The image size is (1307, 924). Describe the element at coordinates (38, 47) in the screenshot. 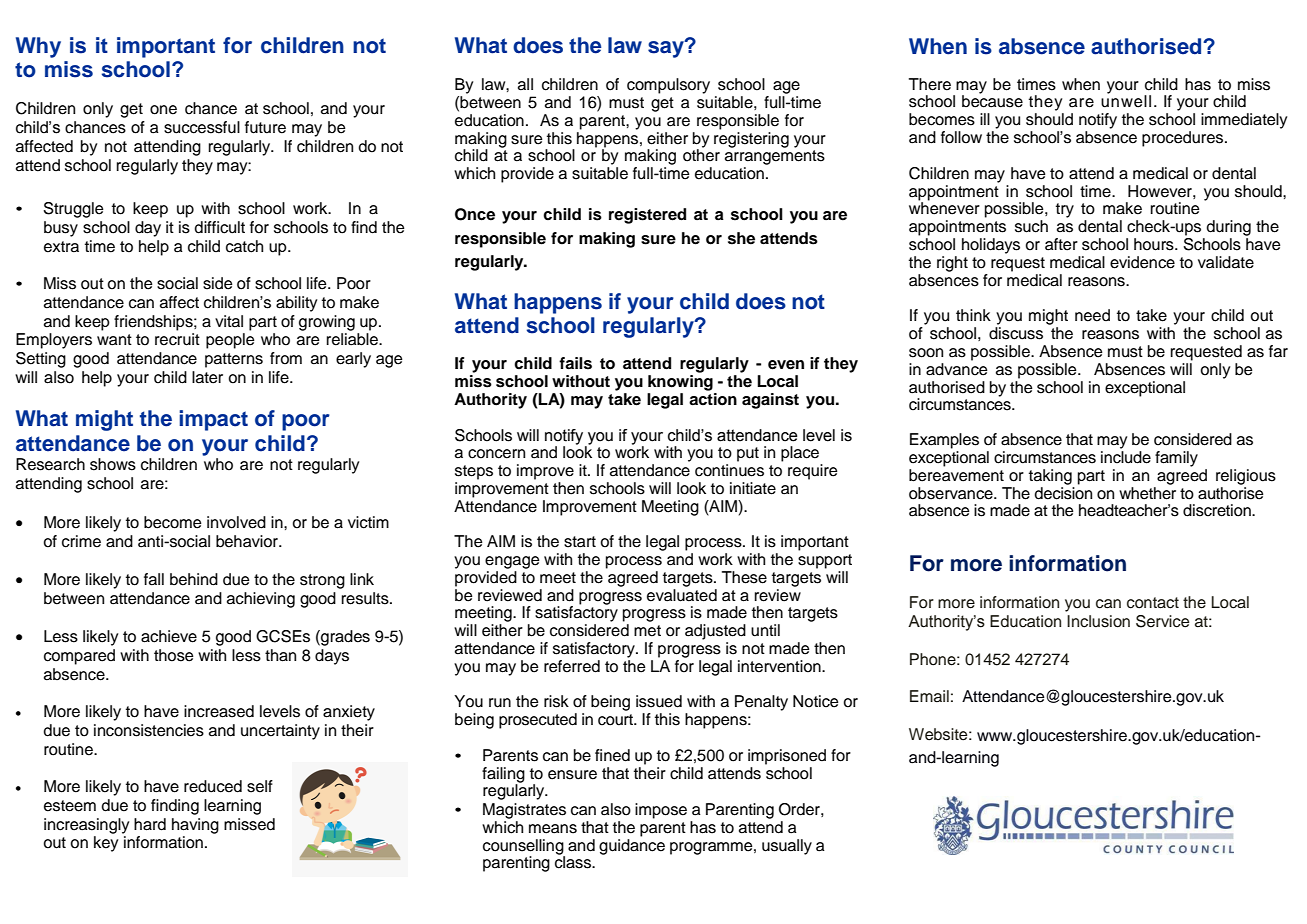

I see `Why` at that location.
